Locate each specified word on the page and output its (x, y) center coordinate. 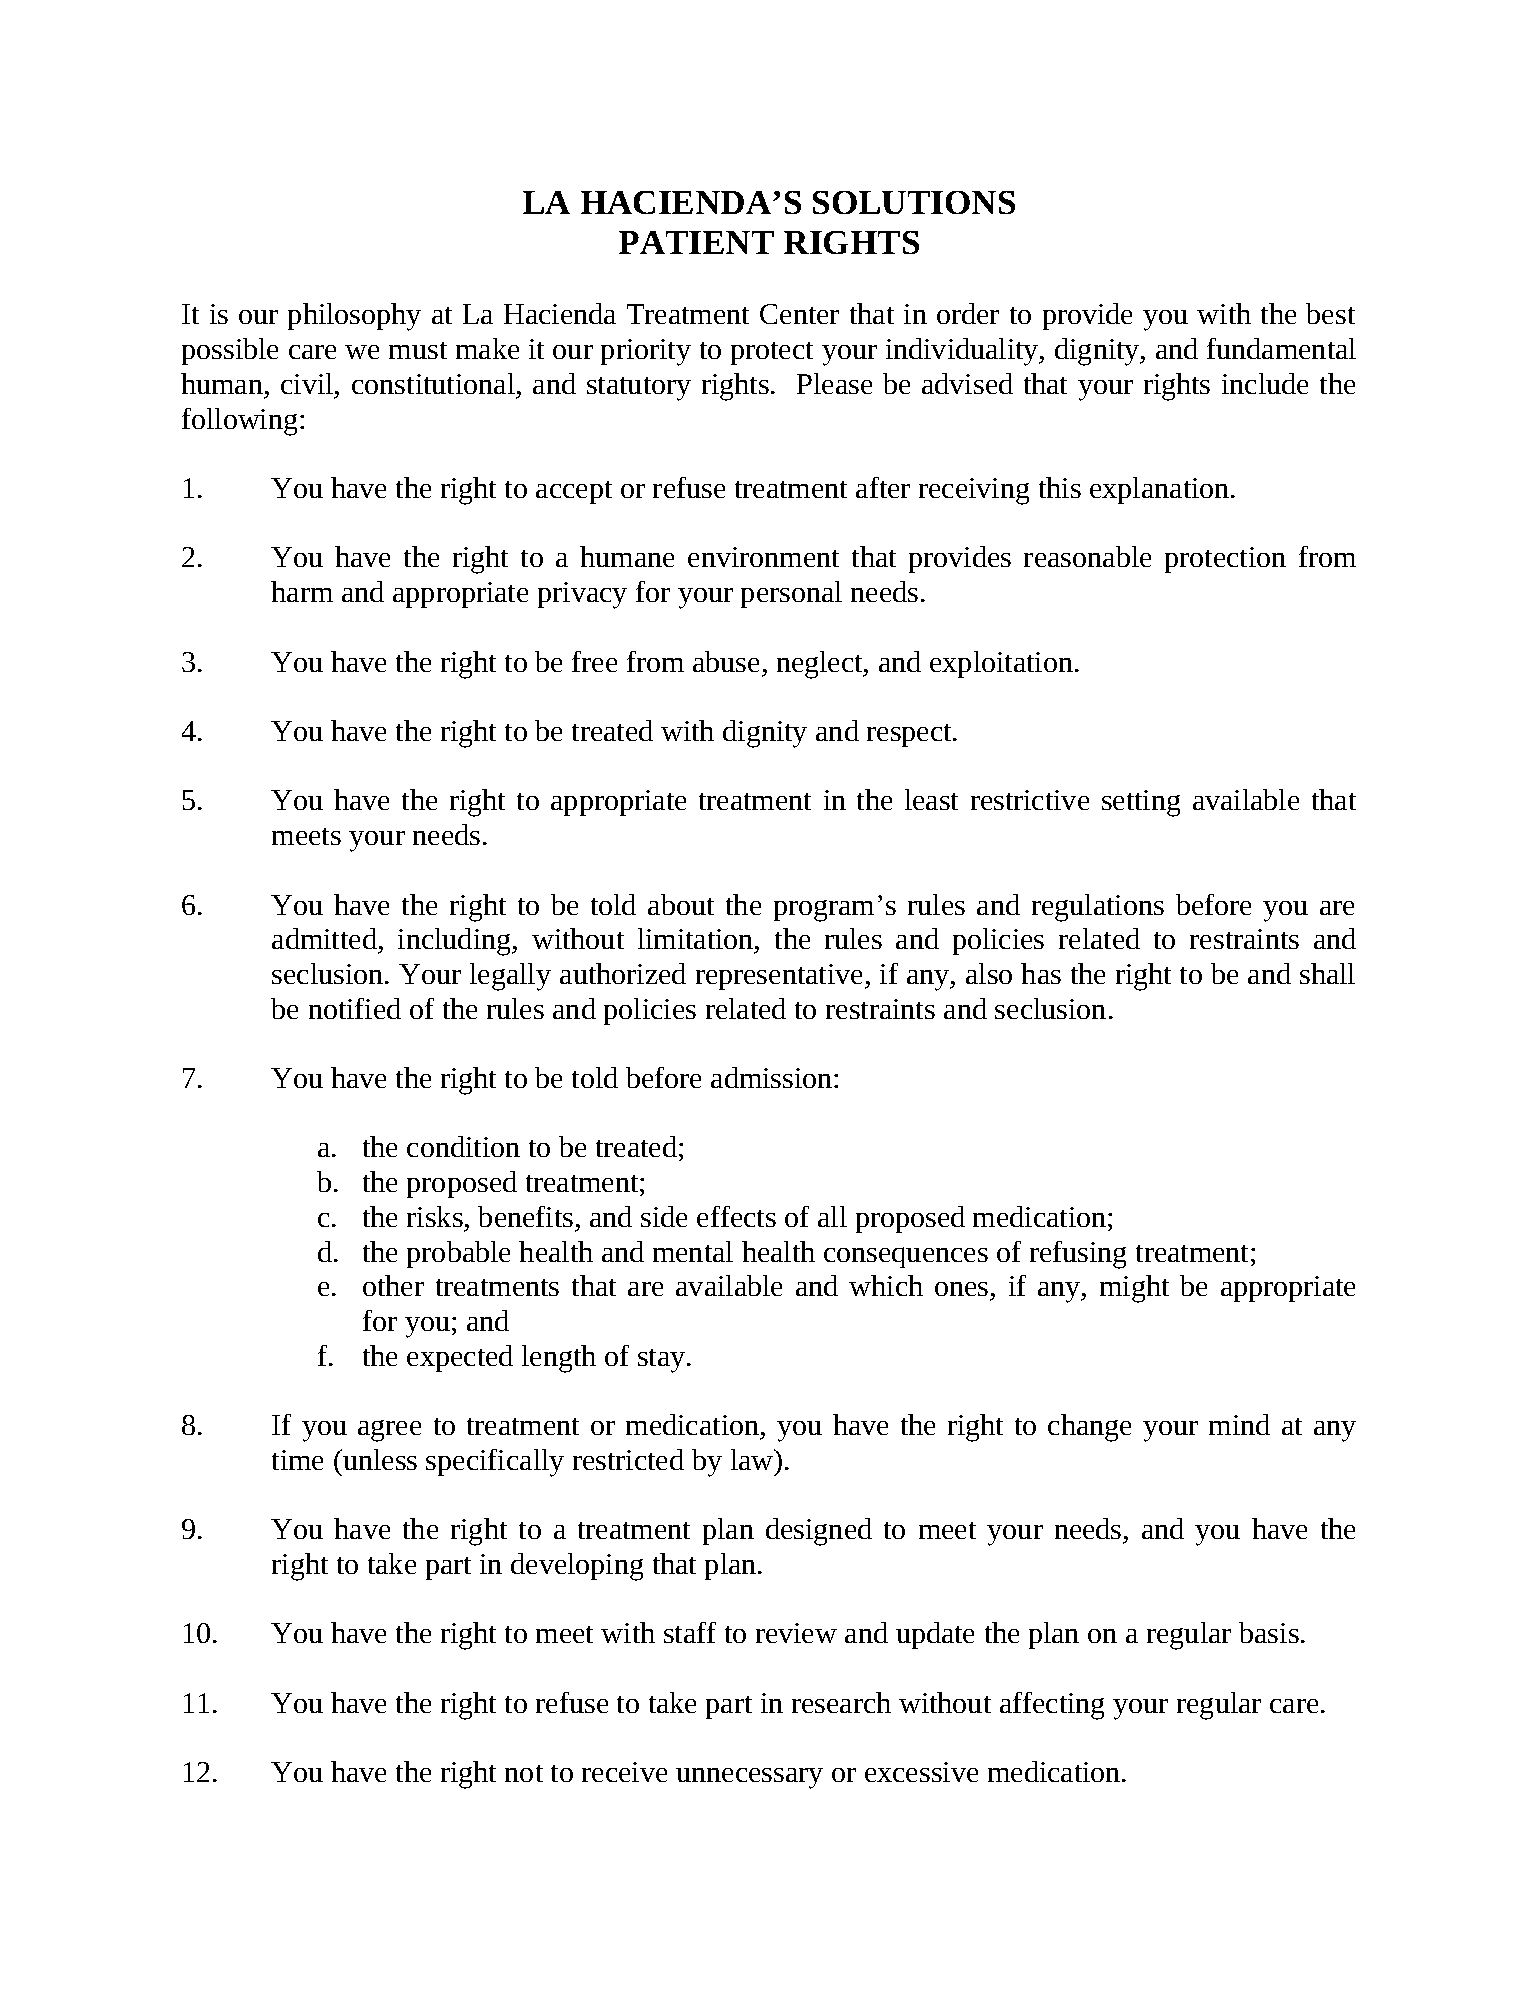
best (1330, 313)
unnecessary (749, 1778)
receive (624, 1772)
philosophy (354, 317)
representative (781, 977)
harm (302, 591)
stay (663, 1361)
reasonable (1087, 556)
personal (791, 594)
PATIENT (696, 242)
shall (1327, 973)
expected (460, 1358)
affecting (1052, 1706)
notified (355, 1008)
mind (1239, 1424)
